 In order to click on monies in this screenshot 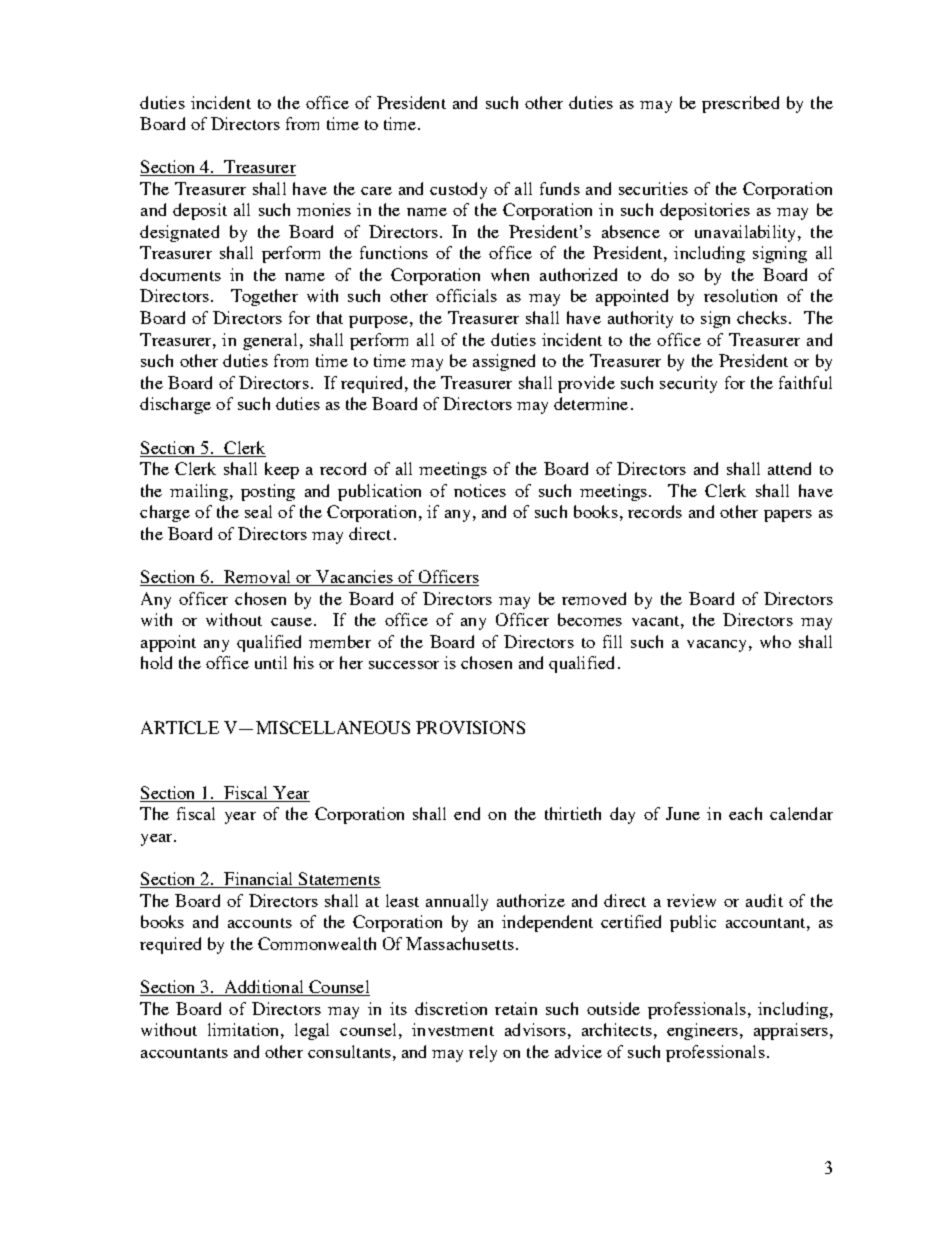, I will do `click(324, 209)`.
